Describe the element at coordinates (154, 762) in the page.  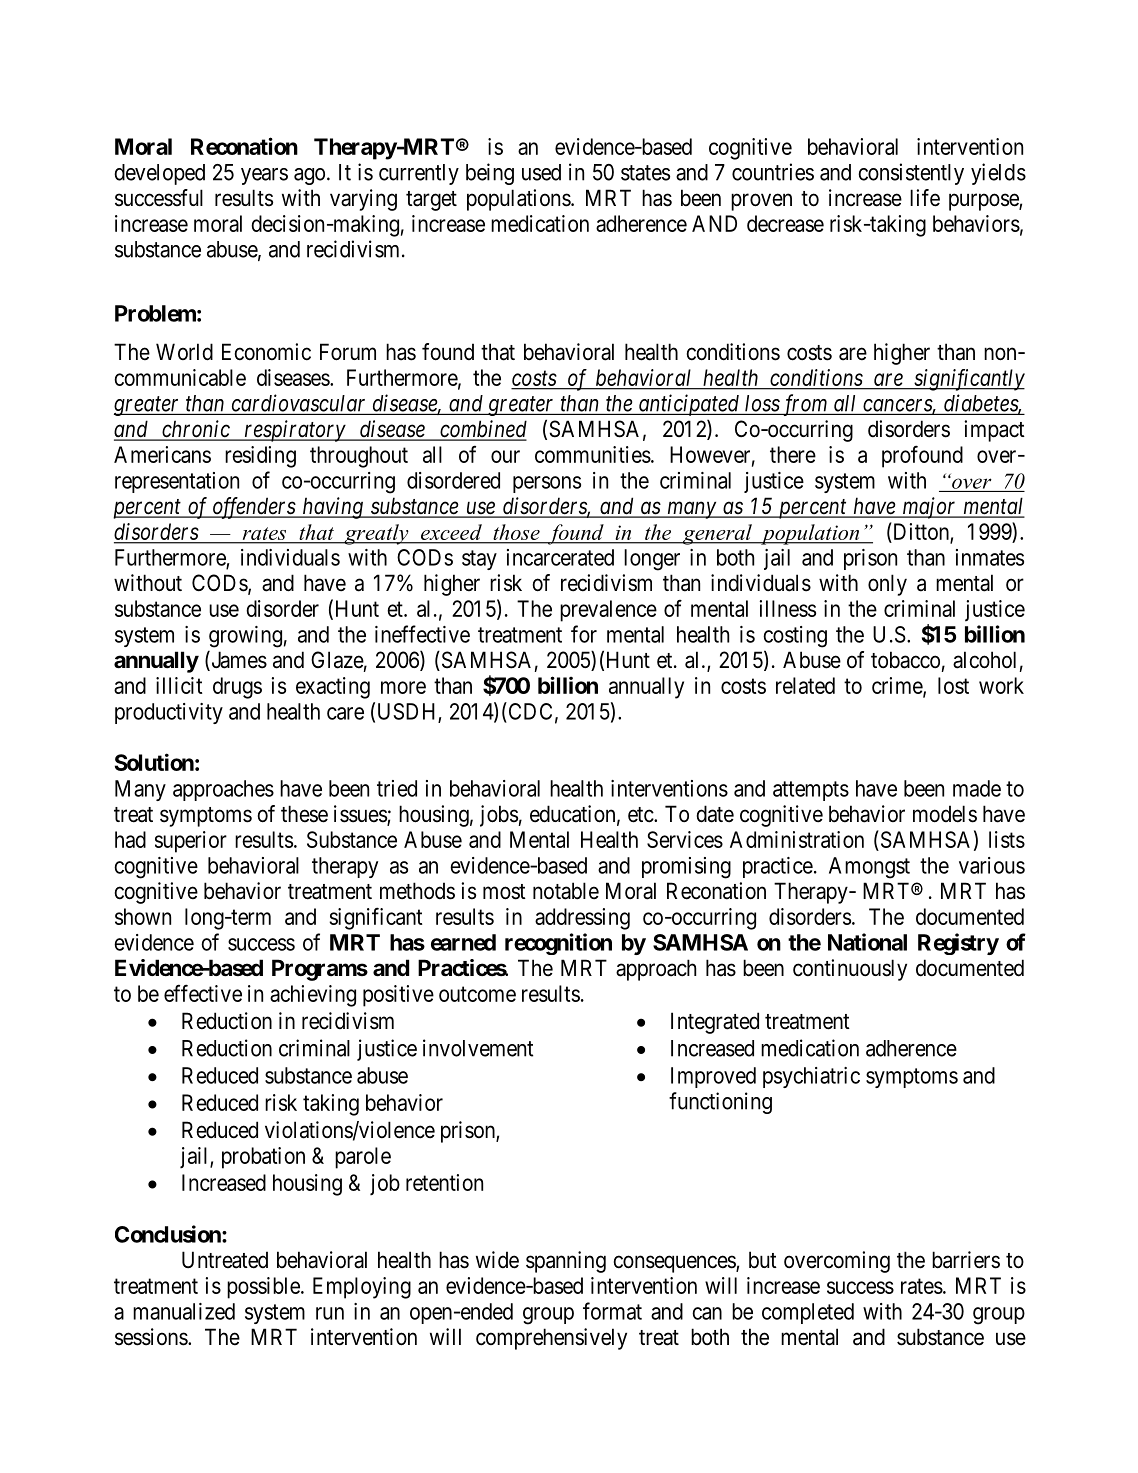
I see `Solution` at that location.
